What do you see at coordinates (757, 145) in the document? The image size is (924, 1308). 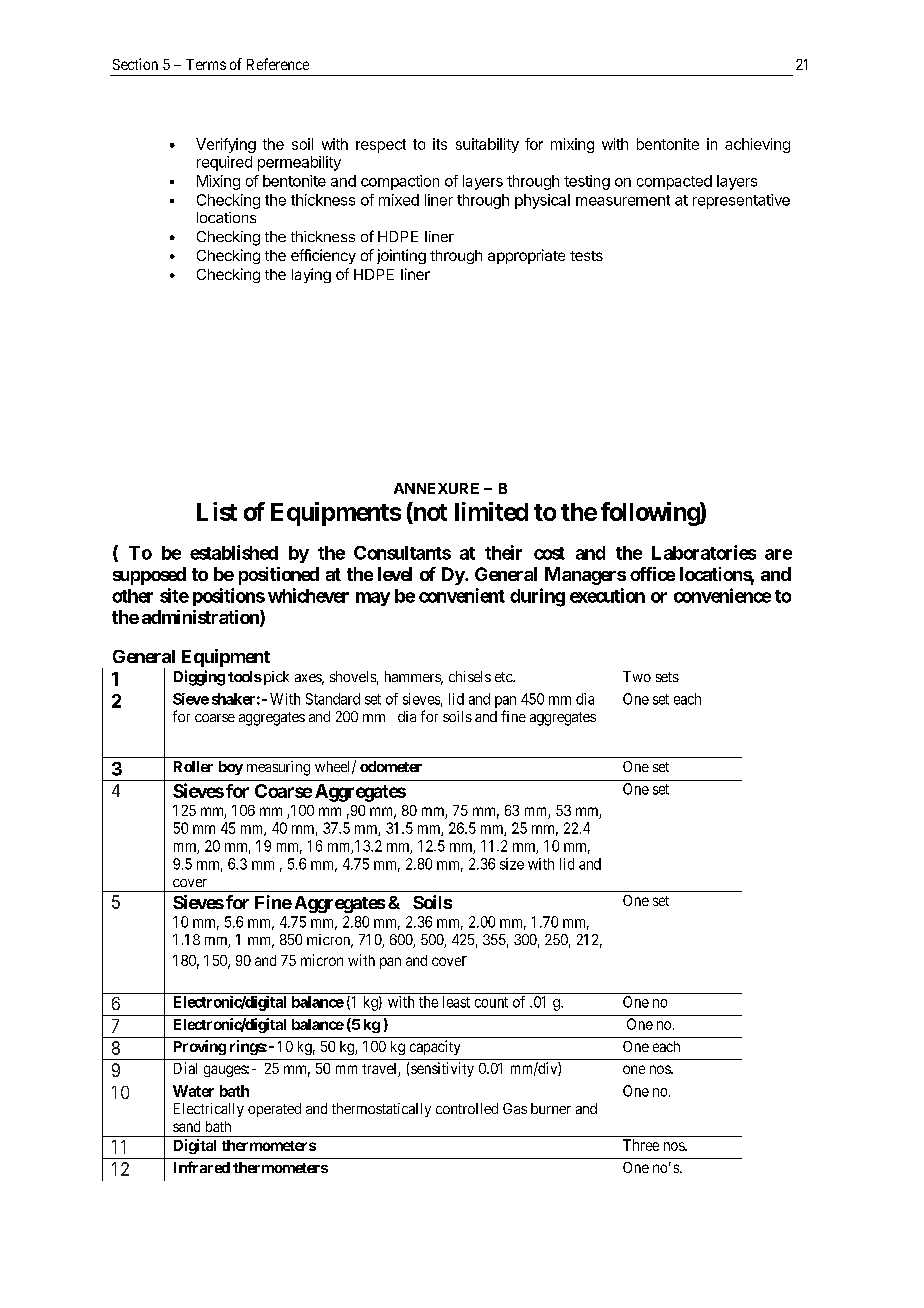 I see `achieving` at bounding box center [757, 145].
